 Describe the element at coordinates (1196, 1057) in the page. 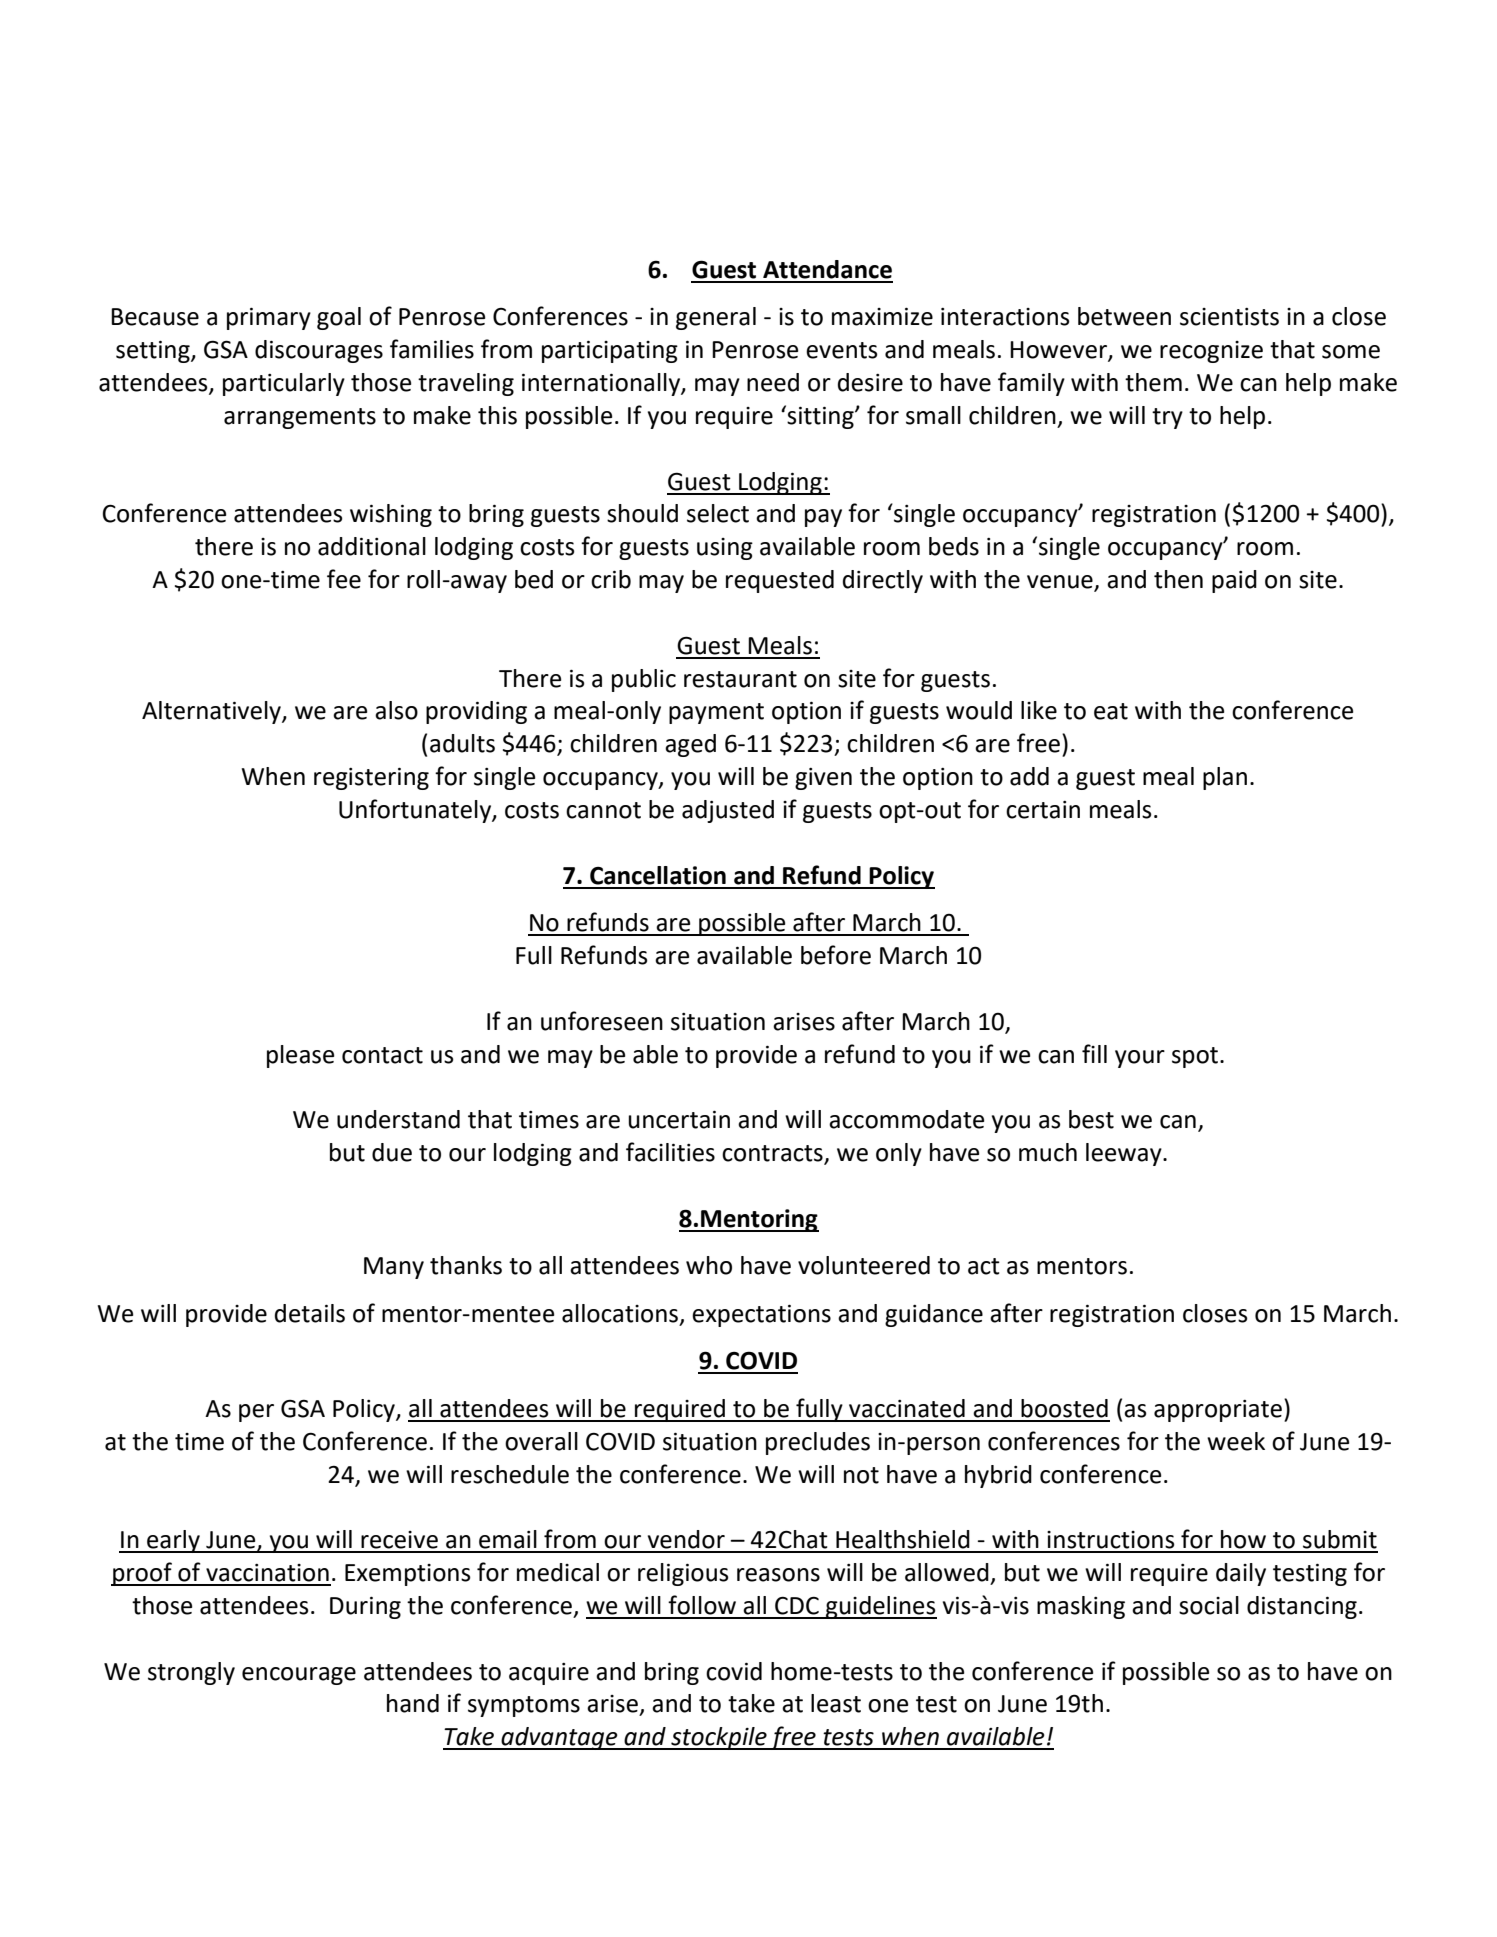

I see `spot` at that location.
